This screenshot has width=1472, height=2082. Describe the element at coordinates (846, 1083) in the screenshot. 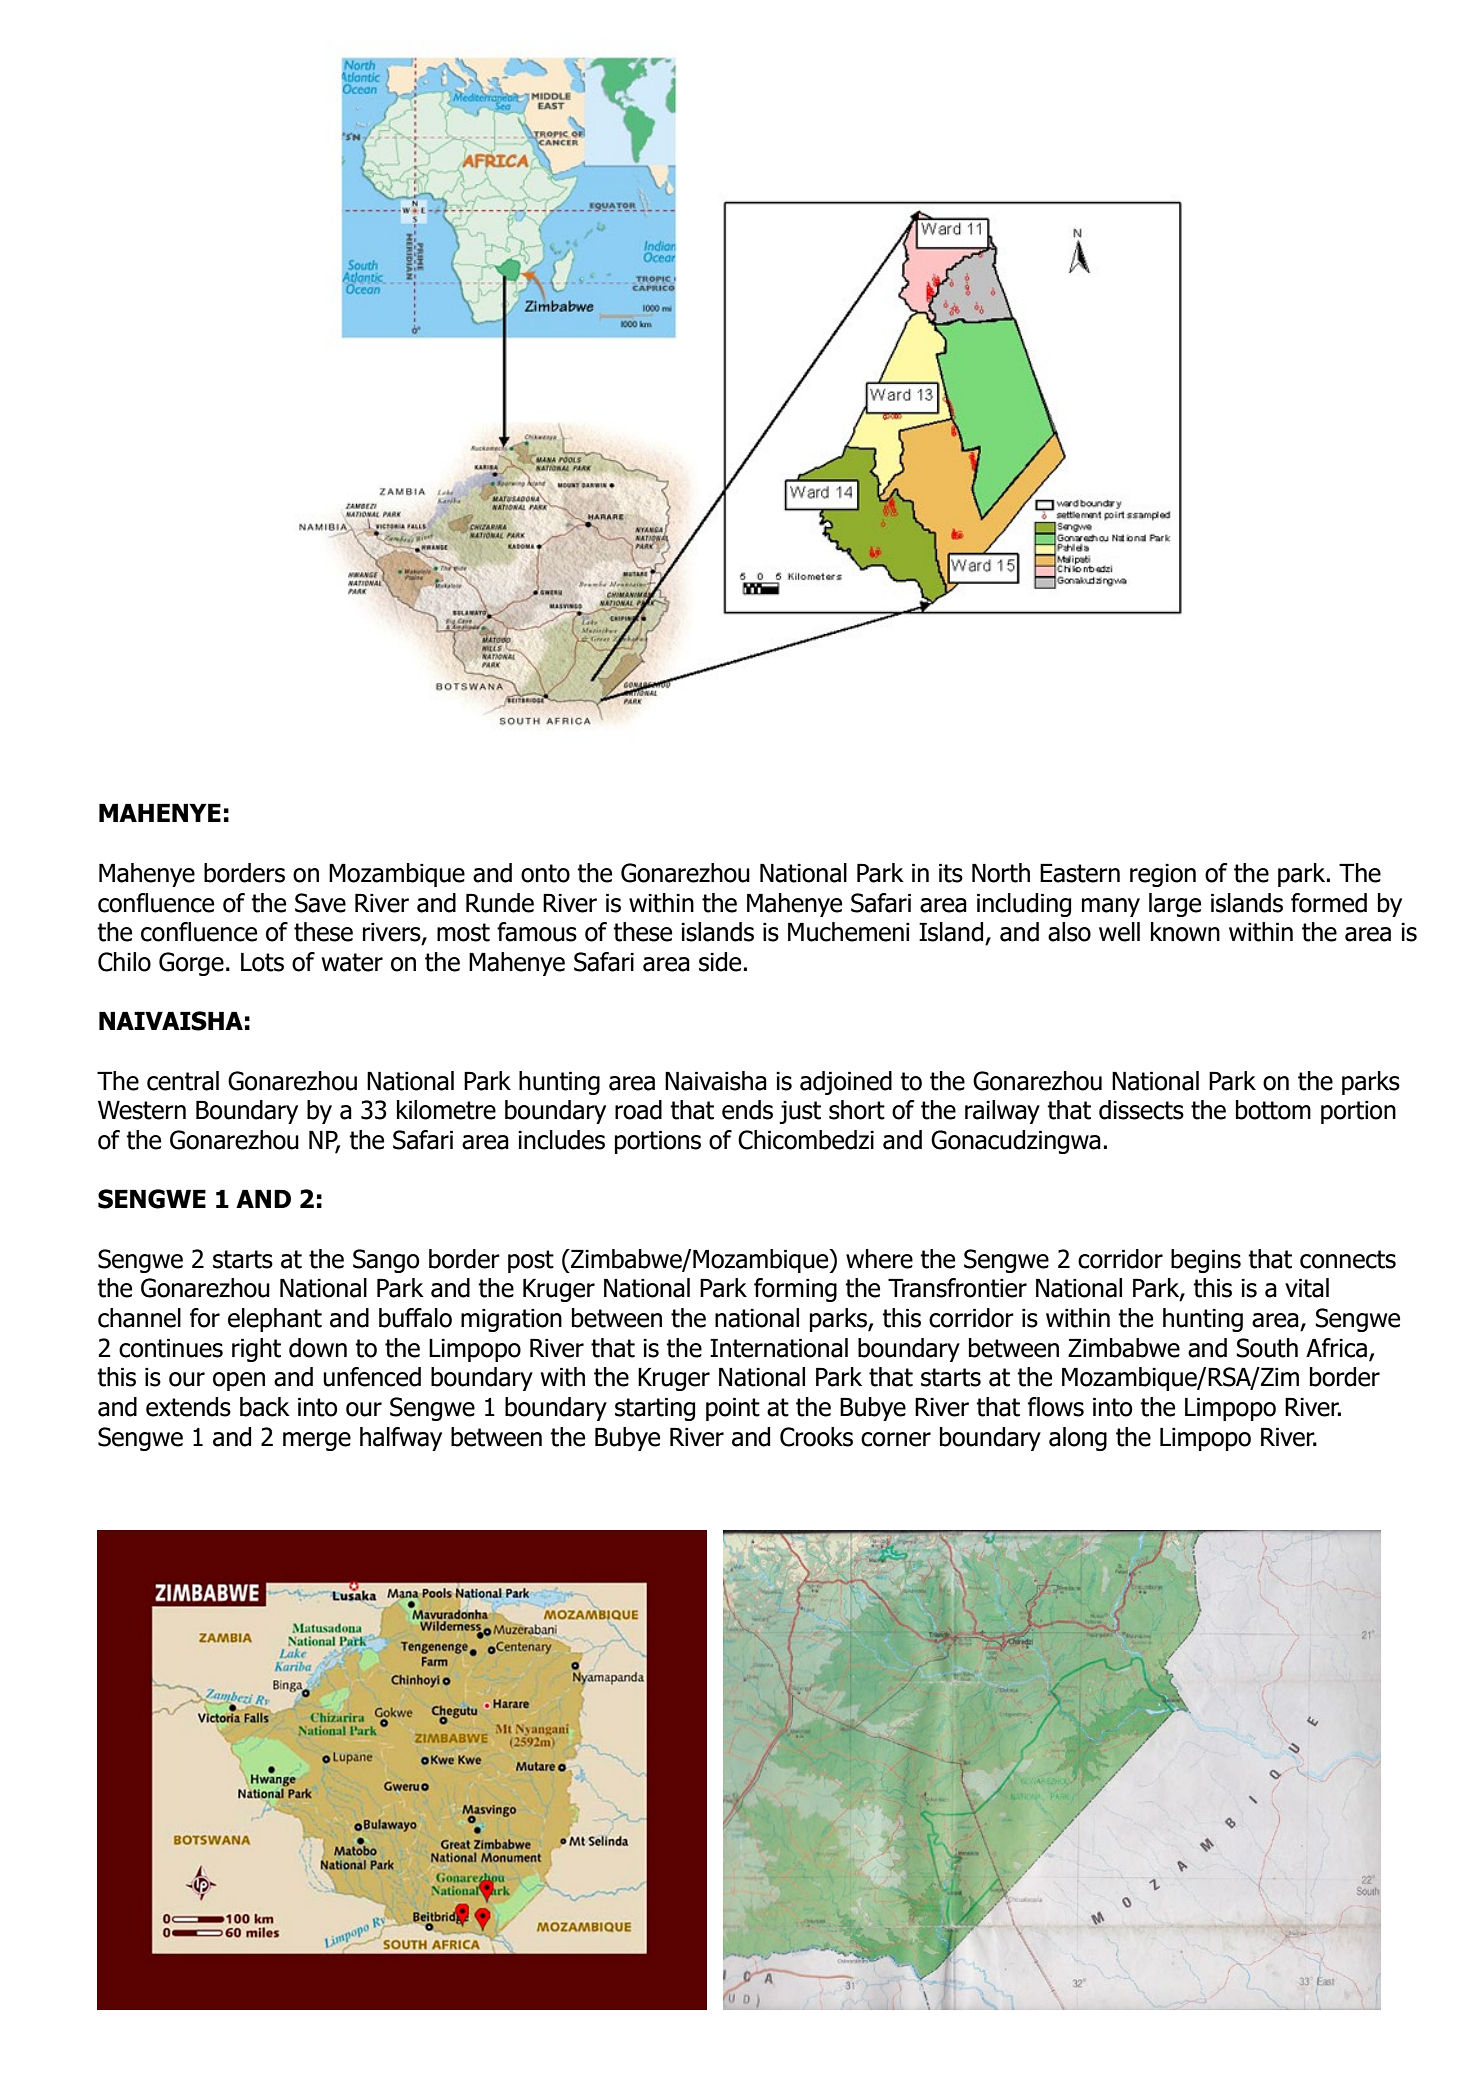

I see `adjoined` at that location.
